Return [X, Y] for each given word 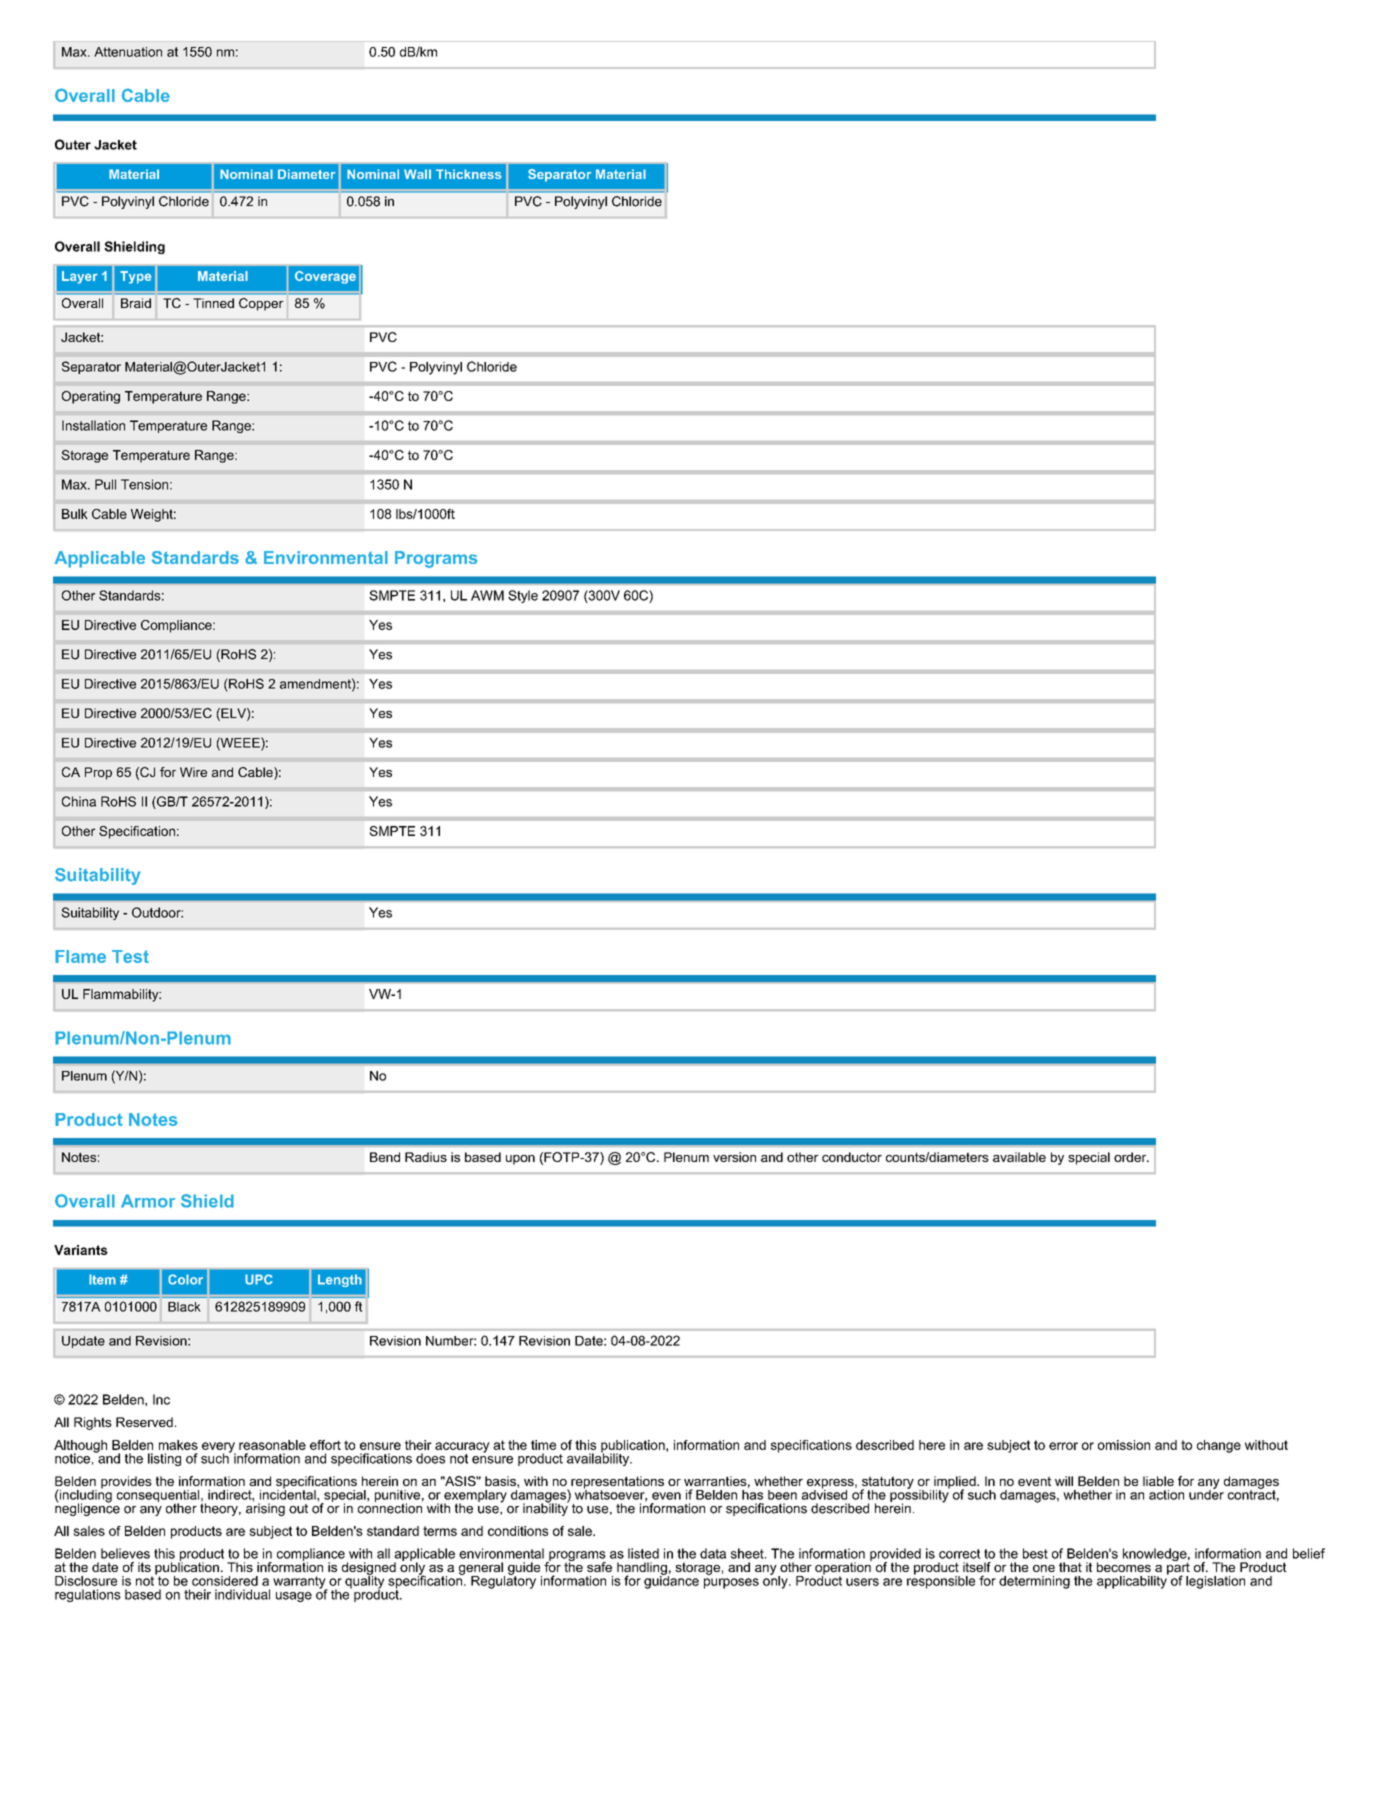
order [1131, 1157]
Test [130, 956]
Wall [417, 174]
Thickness [469, 174]
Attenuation [128, 52]
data [713, 1553]
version [734, 1157]
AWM [487, 595]
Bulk [75, 514]
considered [225, 1581]
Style [523, 596]
